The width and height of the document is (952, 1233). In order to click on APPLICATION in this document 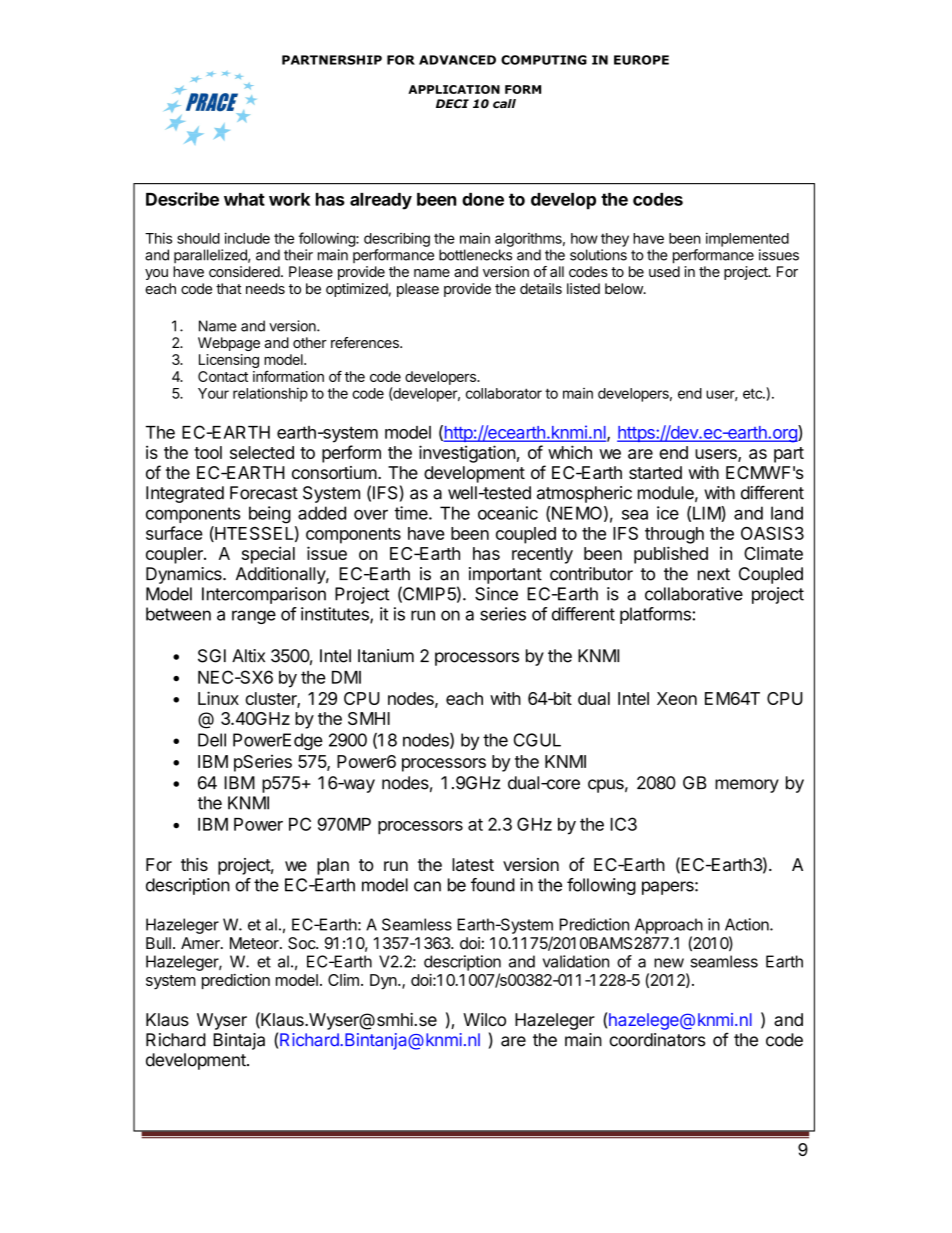, I will do `click(454, 89)`.
